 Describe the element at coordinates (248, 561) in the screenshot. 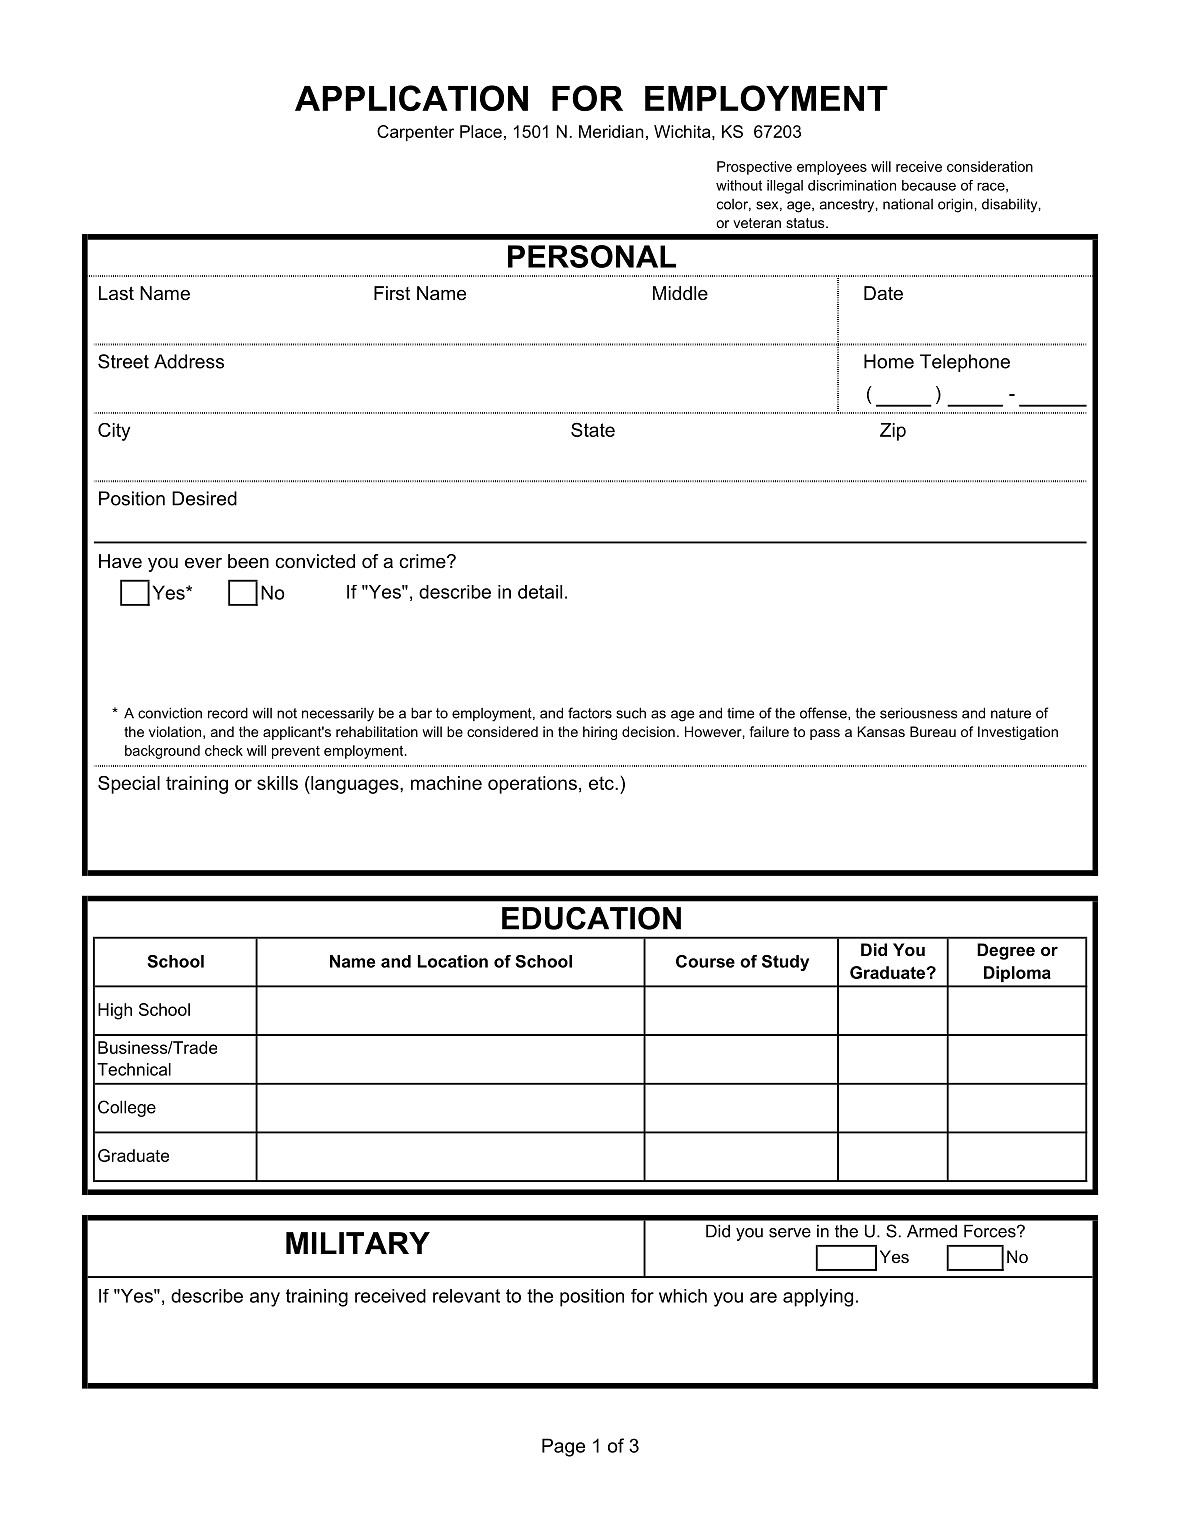

I see `been` at that location.
